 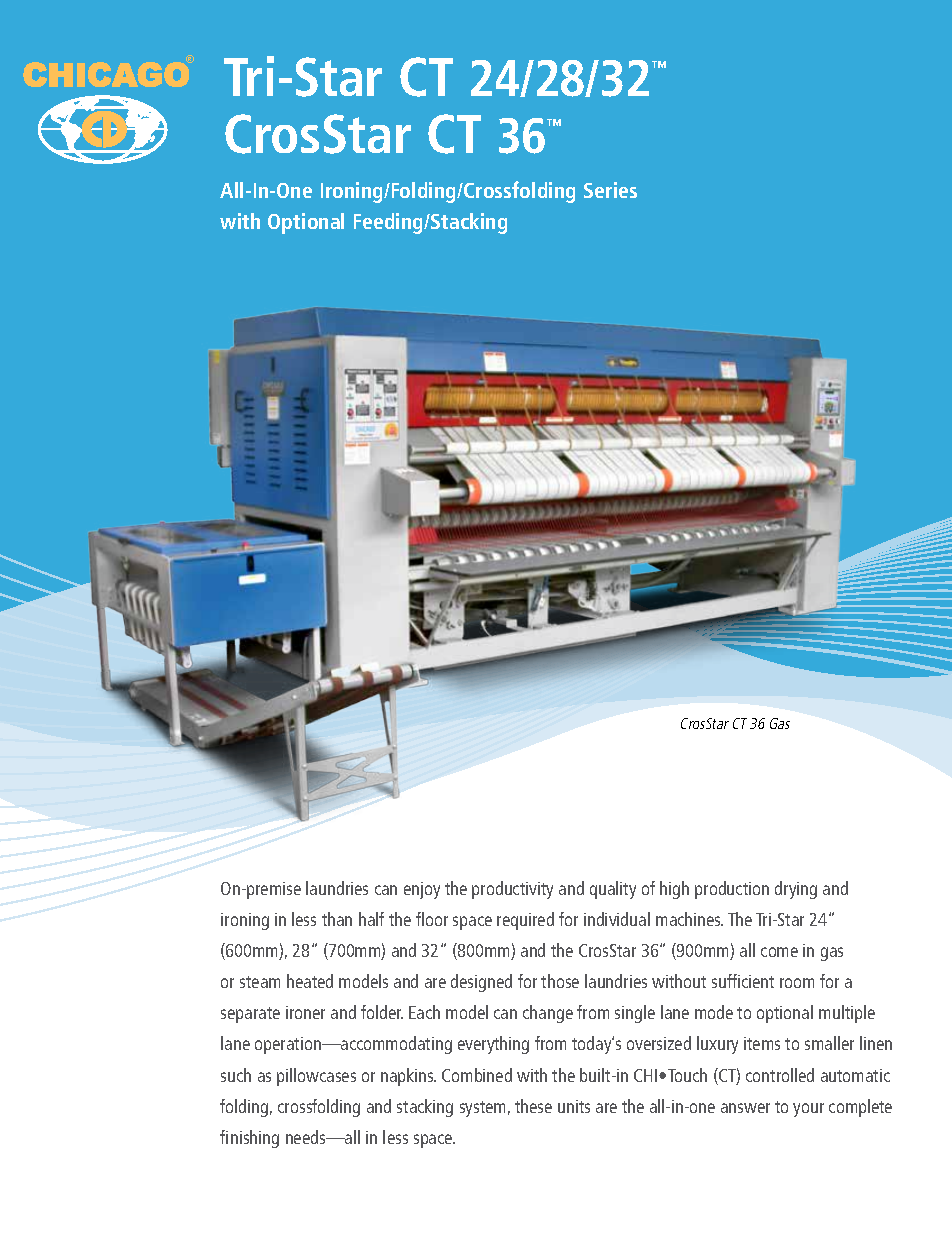 What do you see at coordinates (371, 919) in the screenshot?
I see `half` at bounding box center [371, 919].
